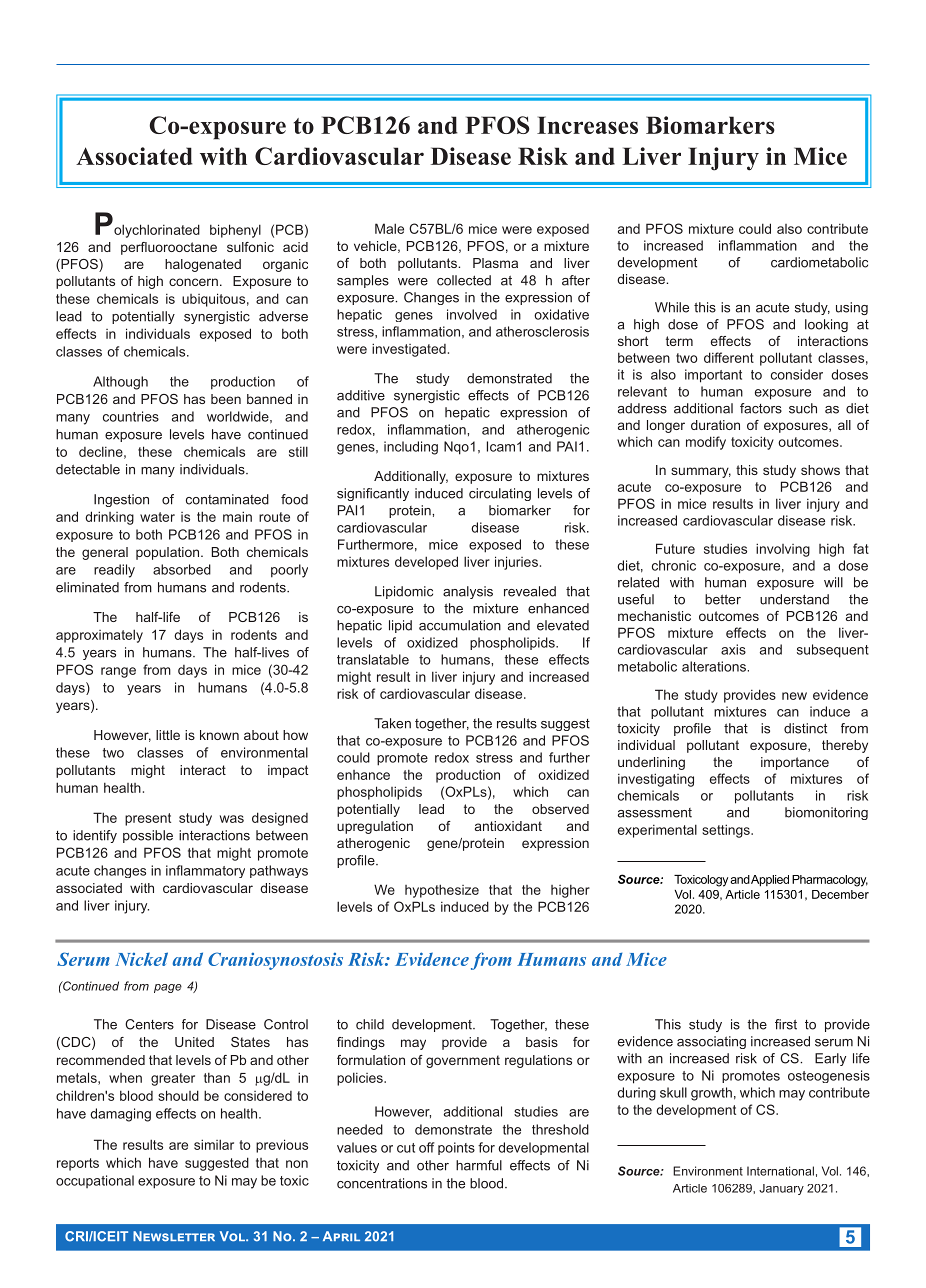  Describe the element at coordinates (168, 988) in the screenshot. I see `page` at that location.
